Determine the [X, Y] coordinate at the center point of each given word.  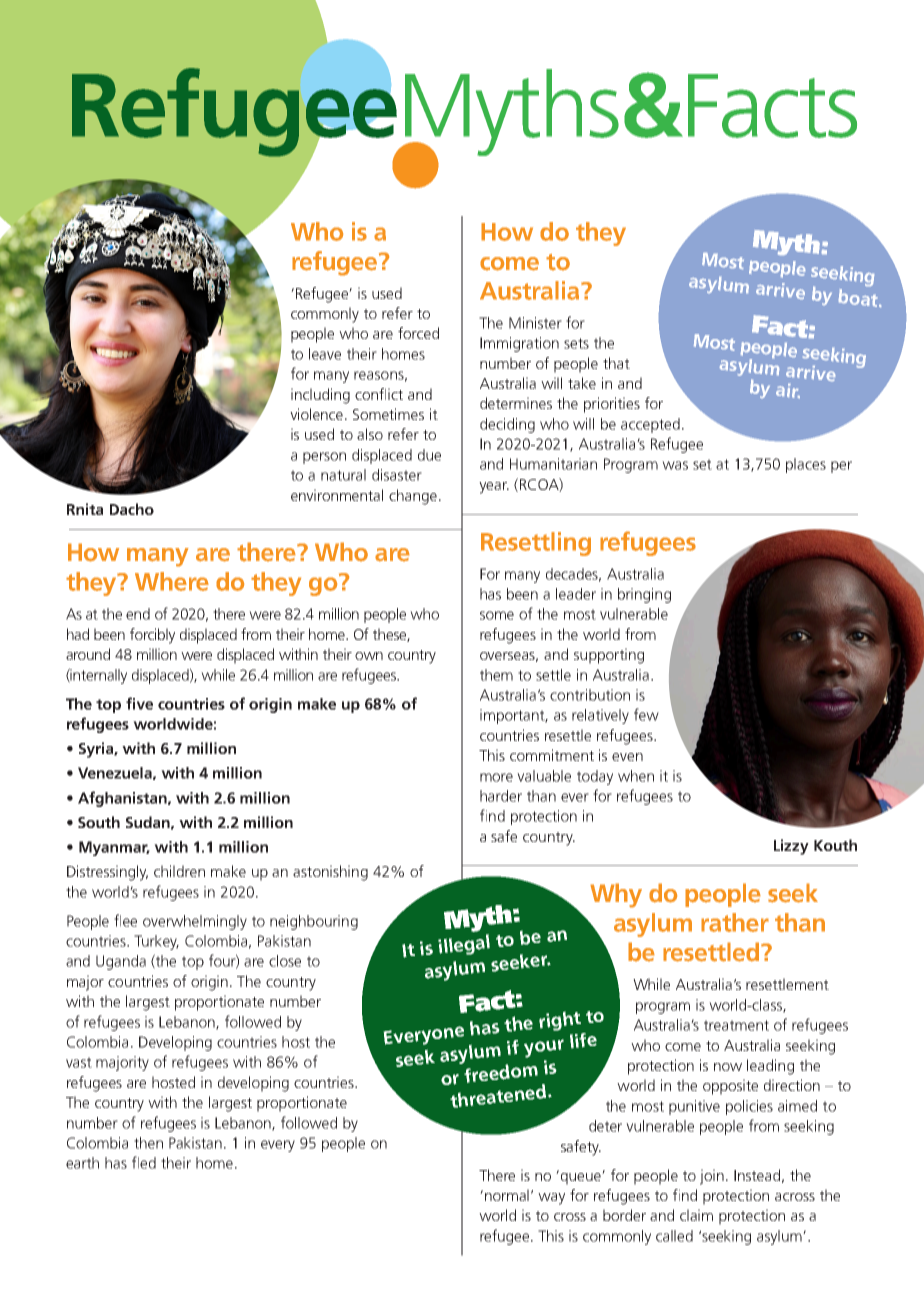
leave [325, 354]
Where [172, 581]
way [551, 1199]
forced [418, 333]
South [99, 822]
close [285, 961]
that [616, 363]
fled [144, 1162]
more [496, 777]
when [636, 776]
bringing [644, 595]
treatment [736, 1025]
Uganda [121, 962]
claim [696, 1215]
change [413, 497]
